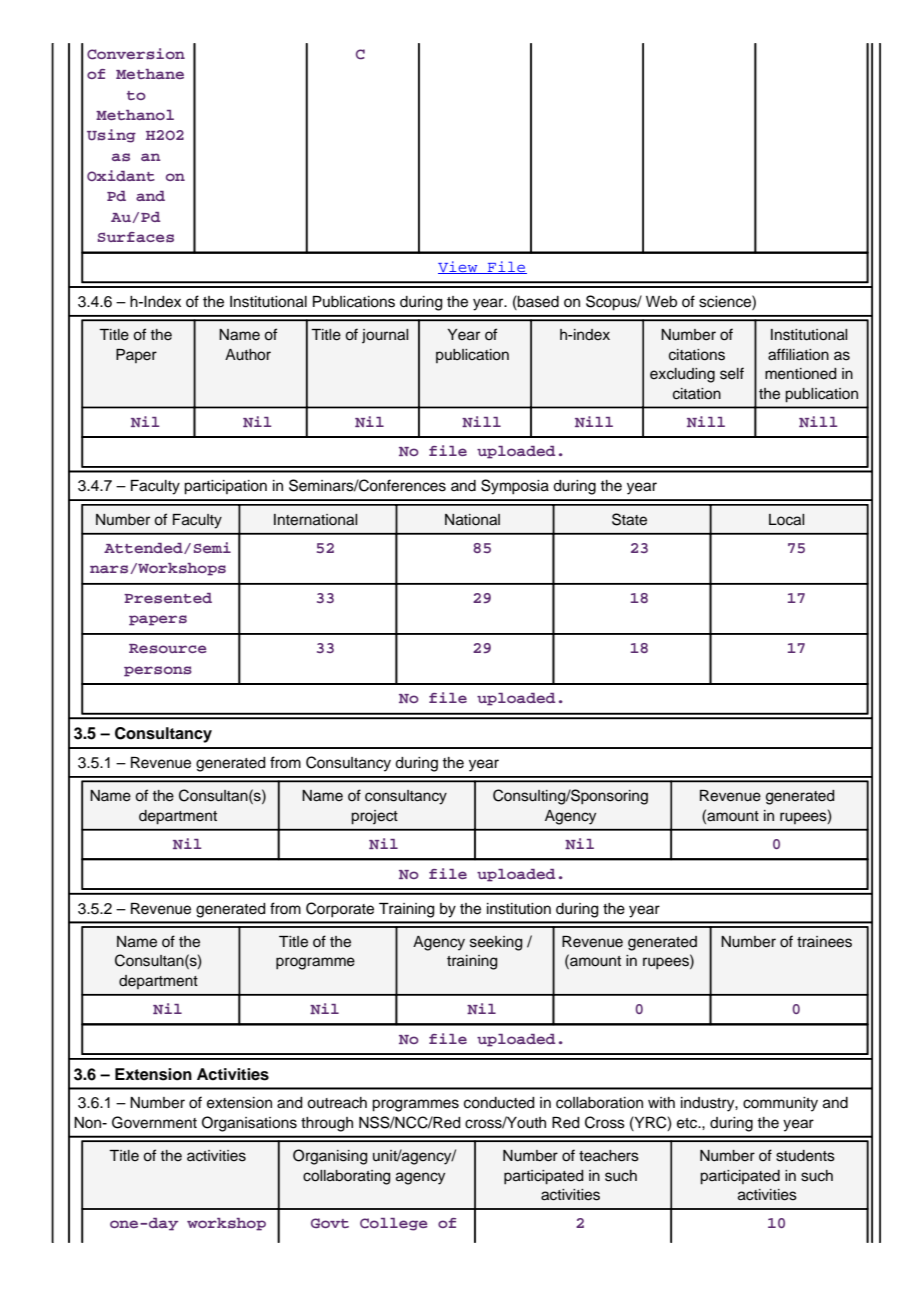 The image size is (924, 1308). What do you see at coordinates (661, 302) in the page?
I see `Web` at bounding box center [661, 302].
